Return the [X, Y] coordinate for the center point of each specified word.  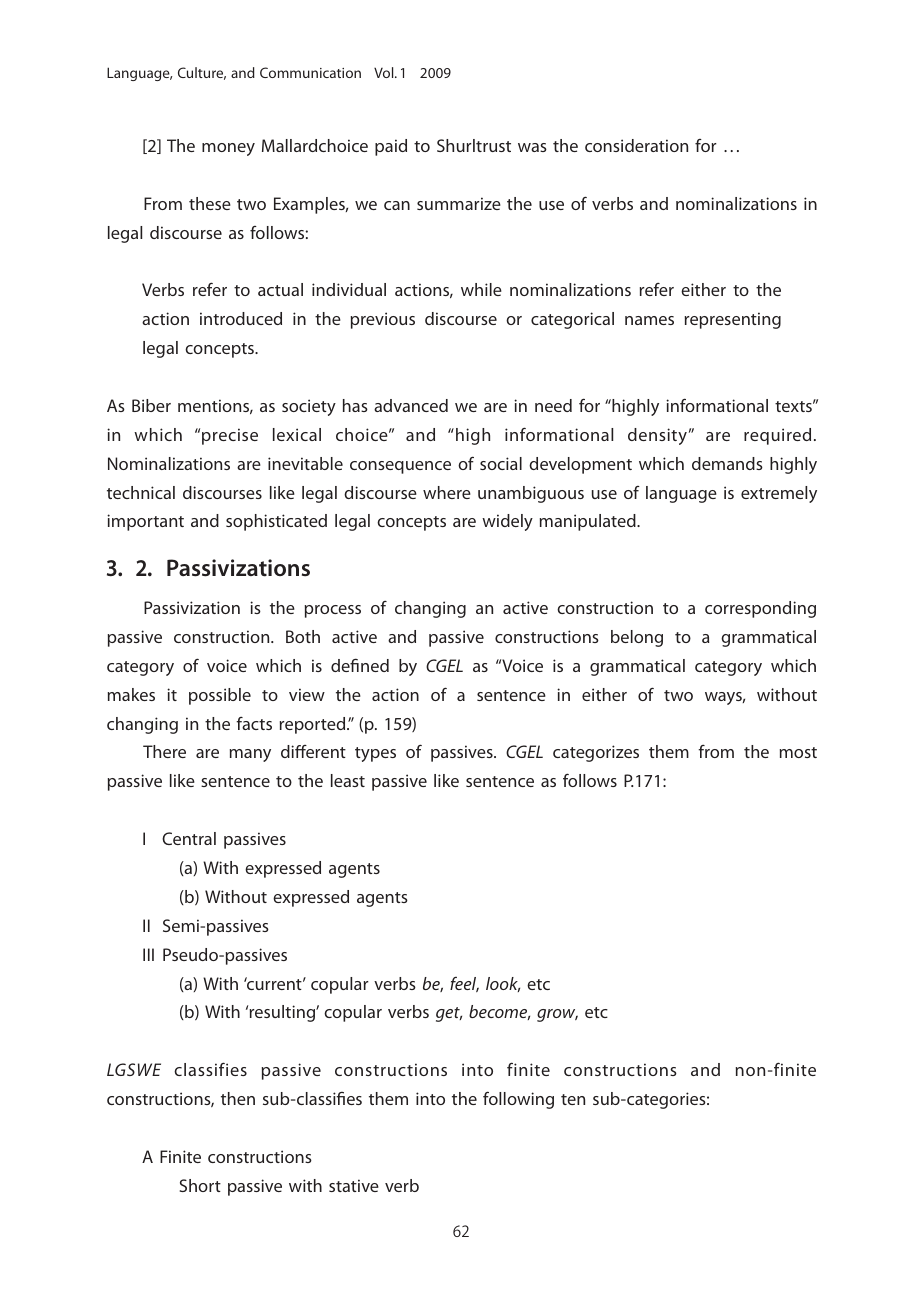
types [375, 754]
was [532, 147]
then [238, 1098]
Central [189, 838]
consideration [636, 145]
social [501, 463]
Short [200, 1185]
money [228, 149]
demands [727, 463]
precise [230, 436]
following [518, 1100]
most [798, 752]
